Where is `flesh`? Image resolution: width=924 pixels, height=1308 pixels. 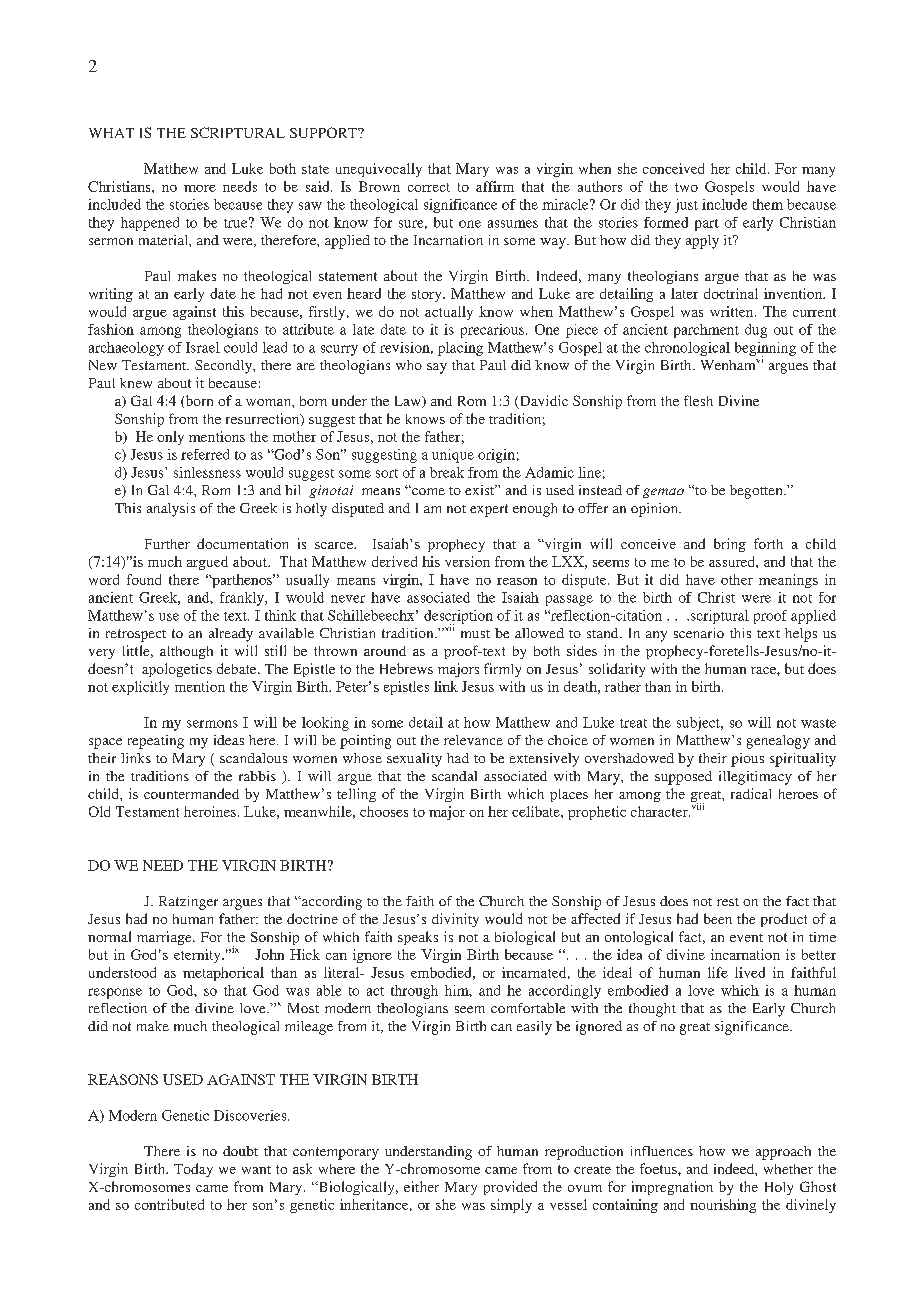 flesh is located at coordinates (698, 400).
